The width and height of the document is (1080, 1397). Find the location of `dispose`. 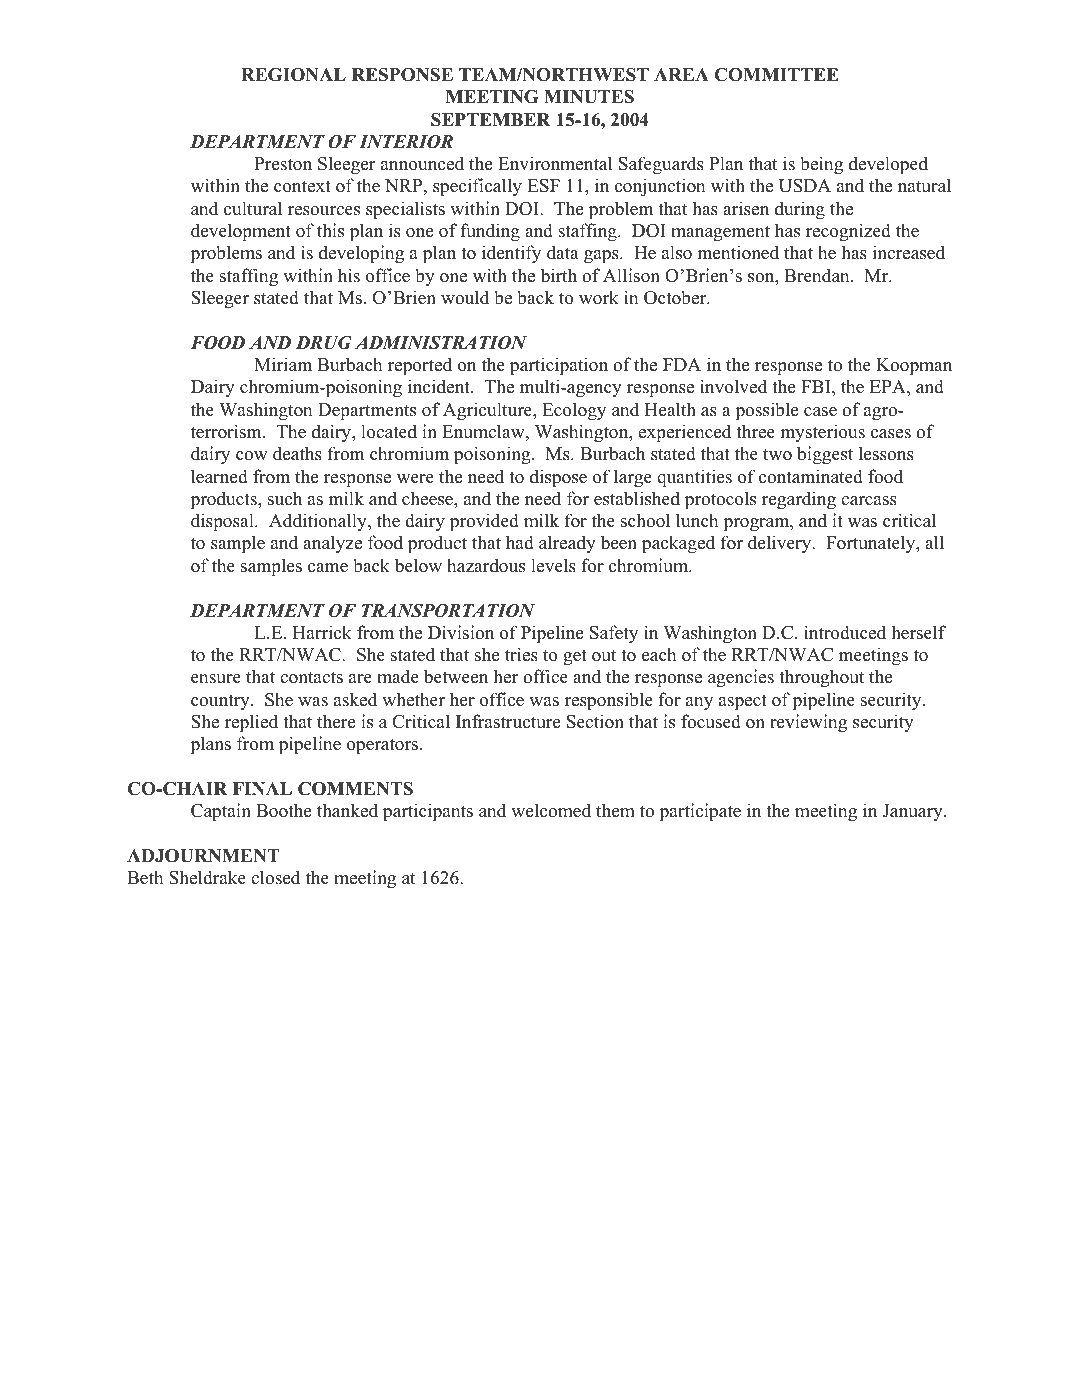

dispose is located at coordinates (558, 478).
